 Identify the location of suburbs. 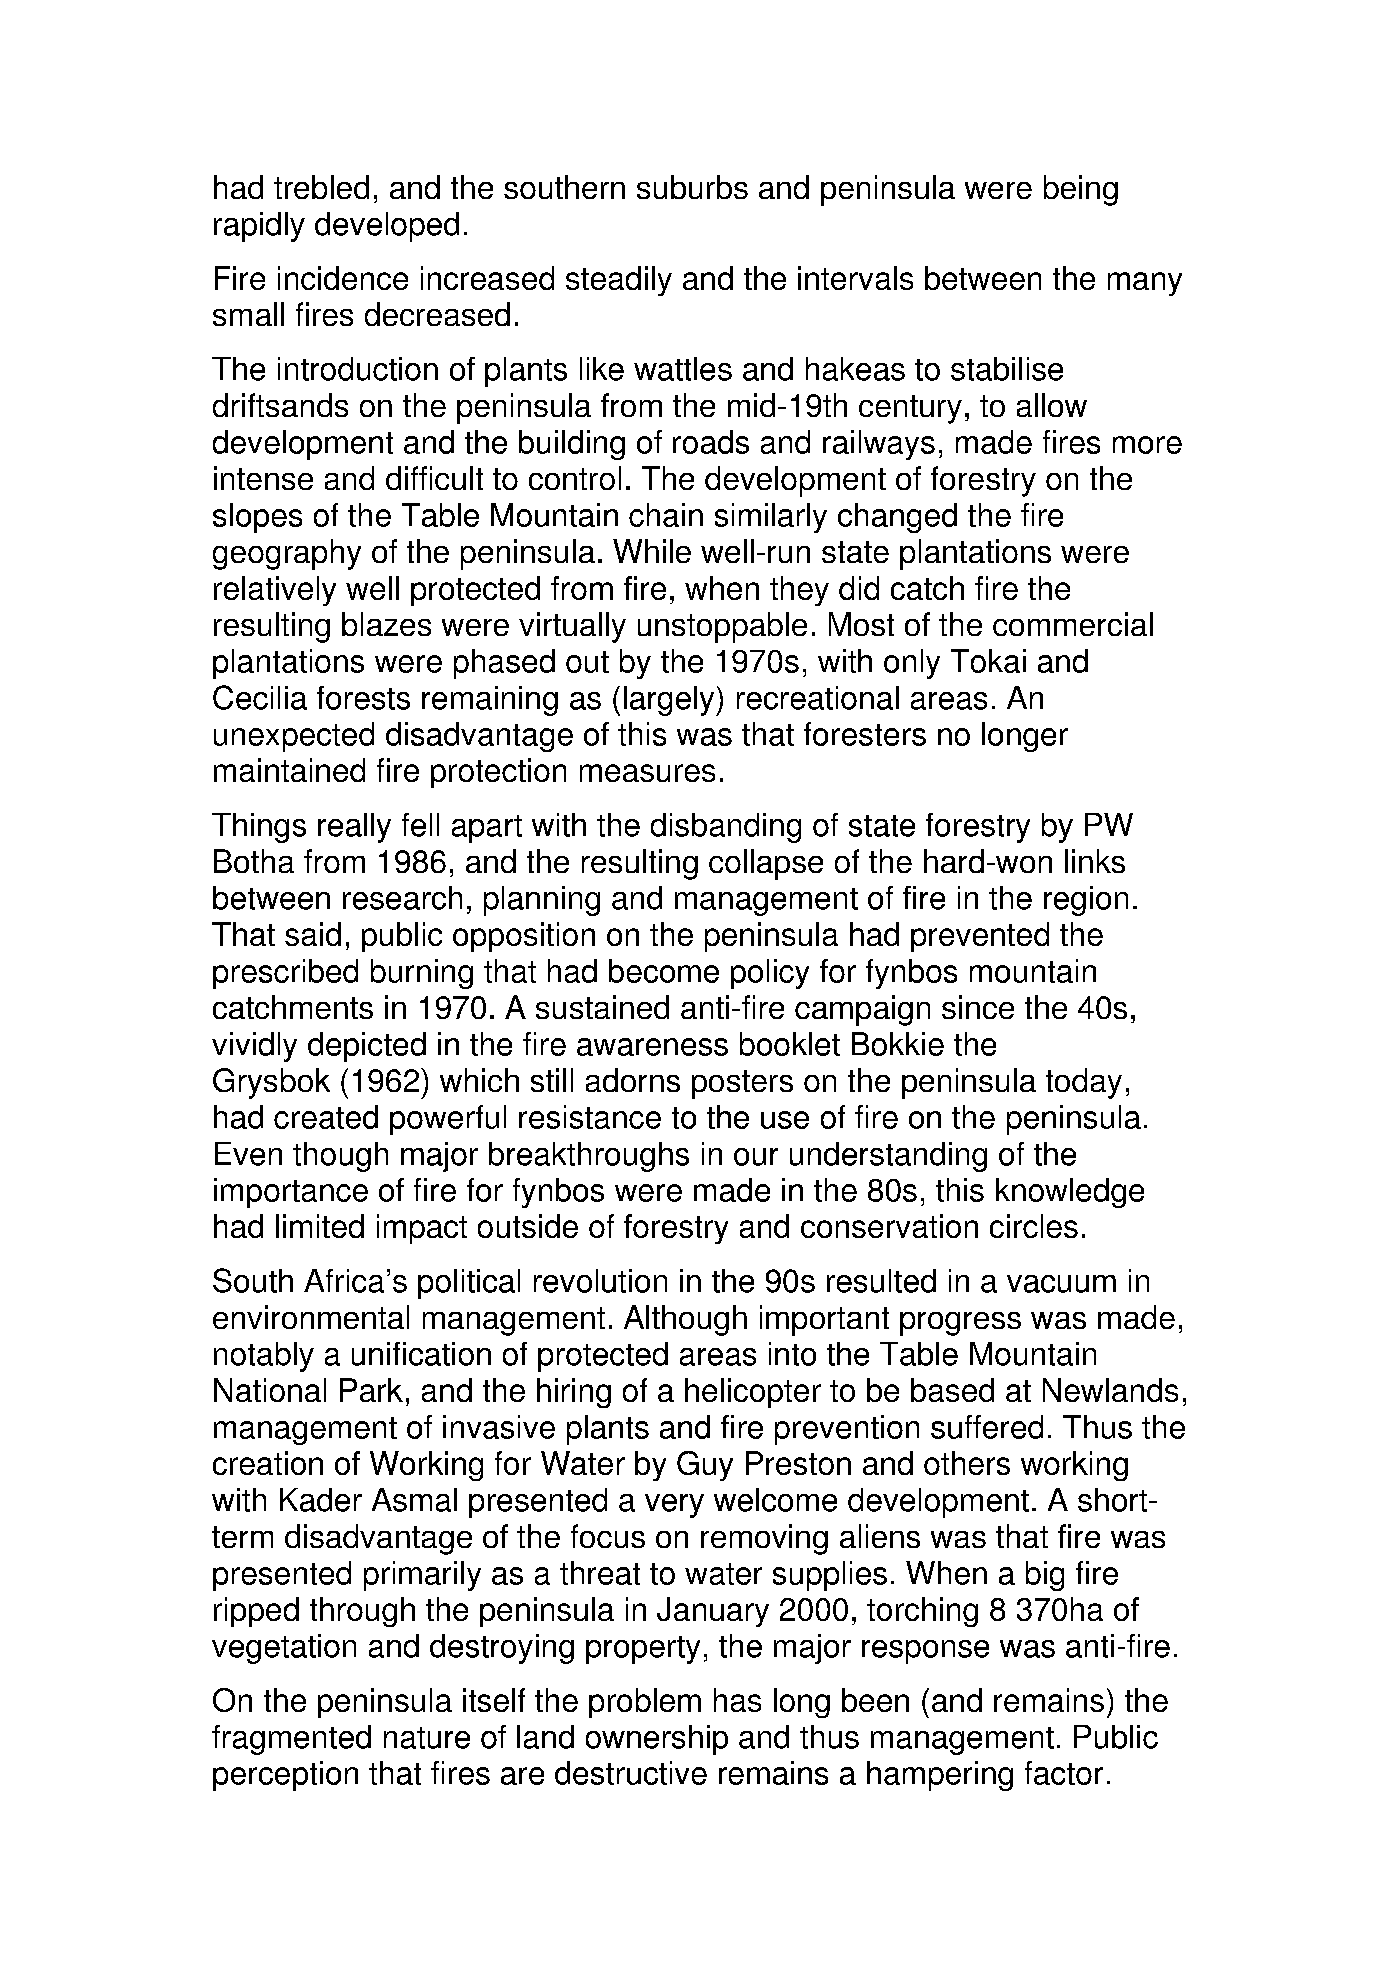
(692, 187).
